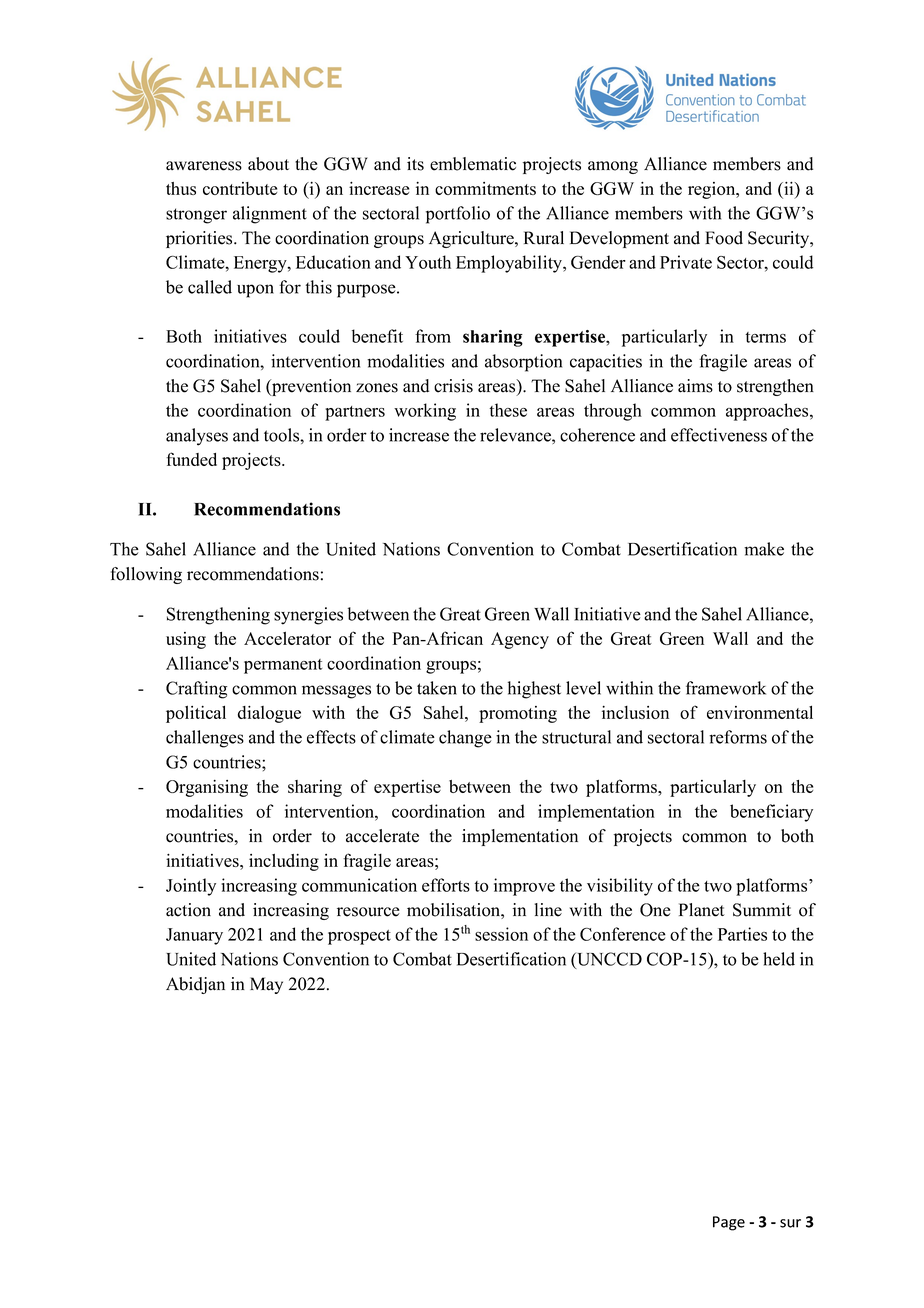 This image has width=924, height=1308. What do you see at coordinates (191, 459) in the image?
I see `funded` at bounding box center [191, 459].
